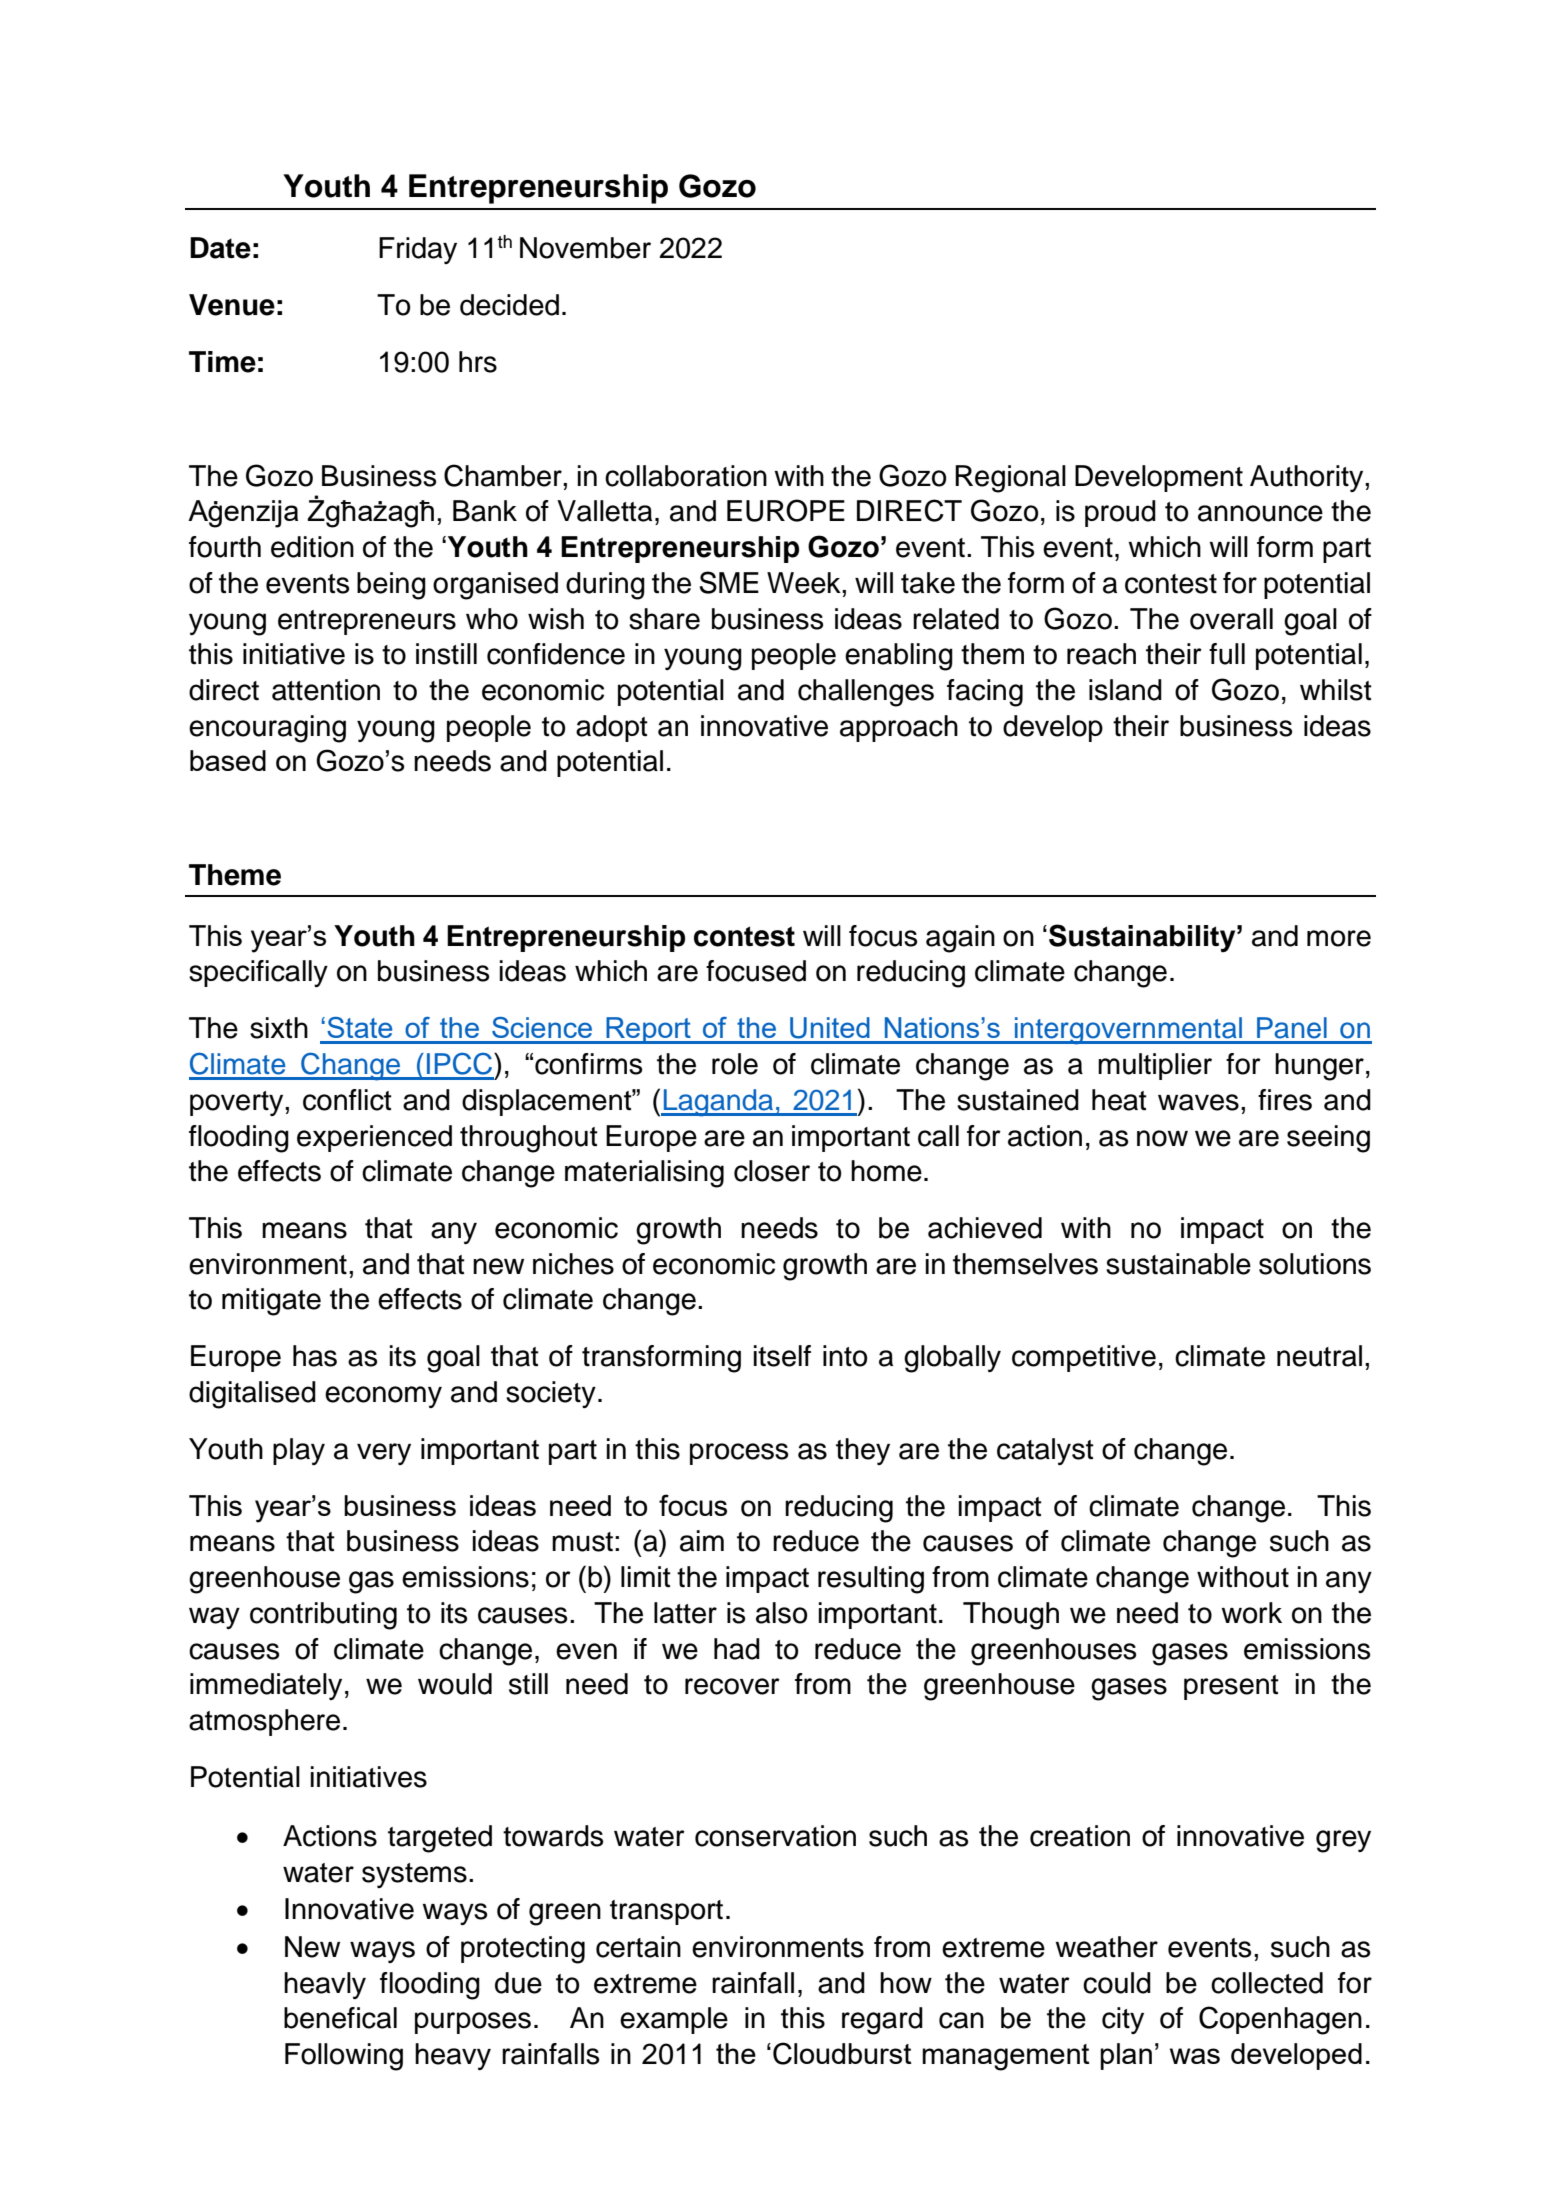 This screenshot has height=2206, width=1560. I want to click on regard, so click(882, 2021).
